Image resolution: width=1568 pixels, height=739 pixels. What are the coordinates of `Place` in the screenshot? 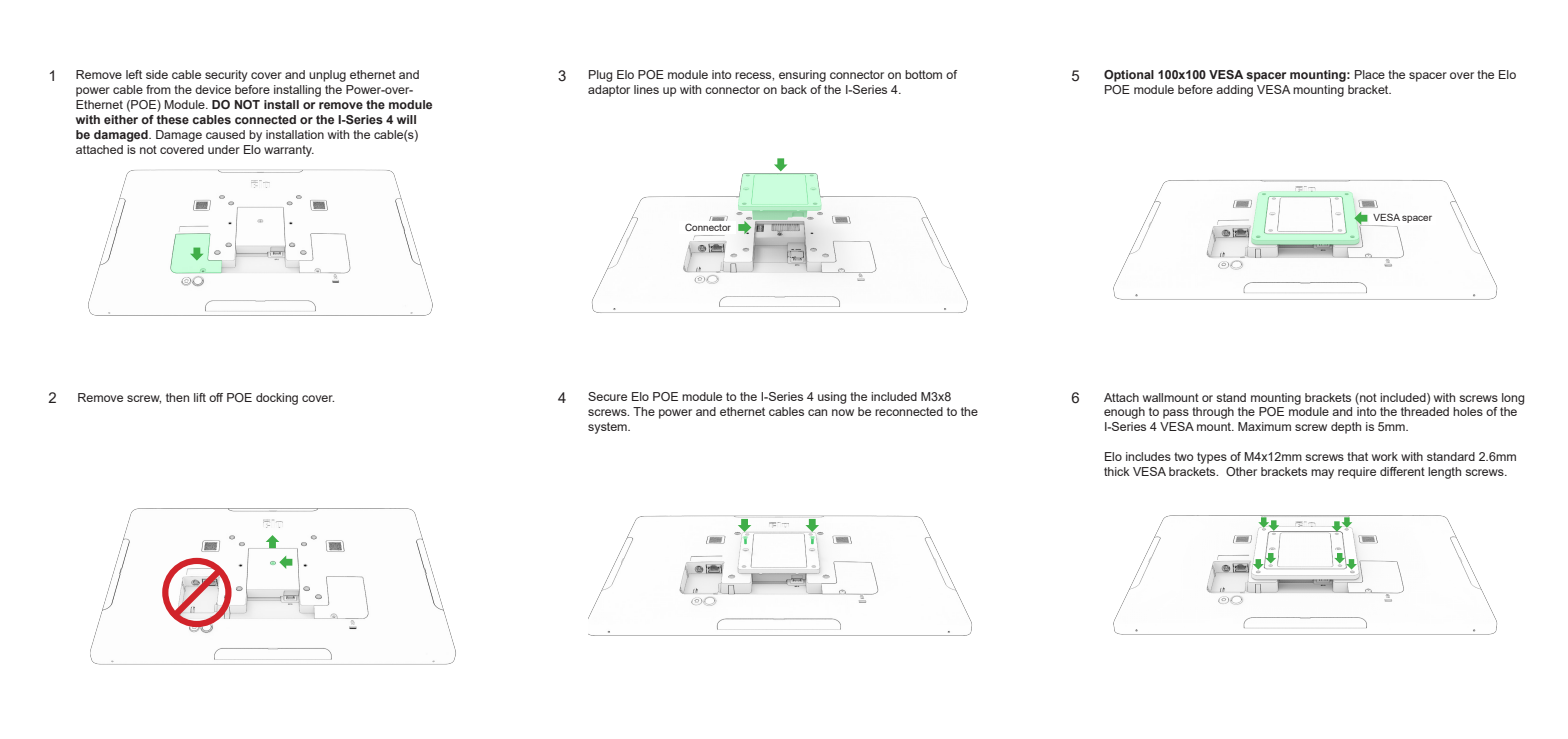 It's located at (1370, 74).
